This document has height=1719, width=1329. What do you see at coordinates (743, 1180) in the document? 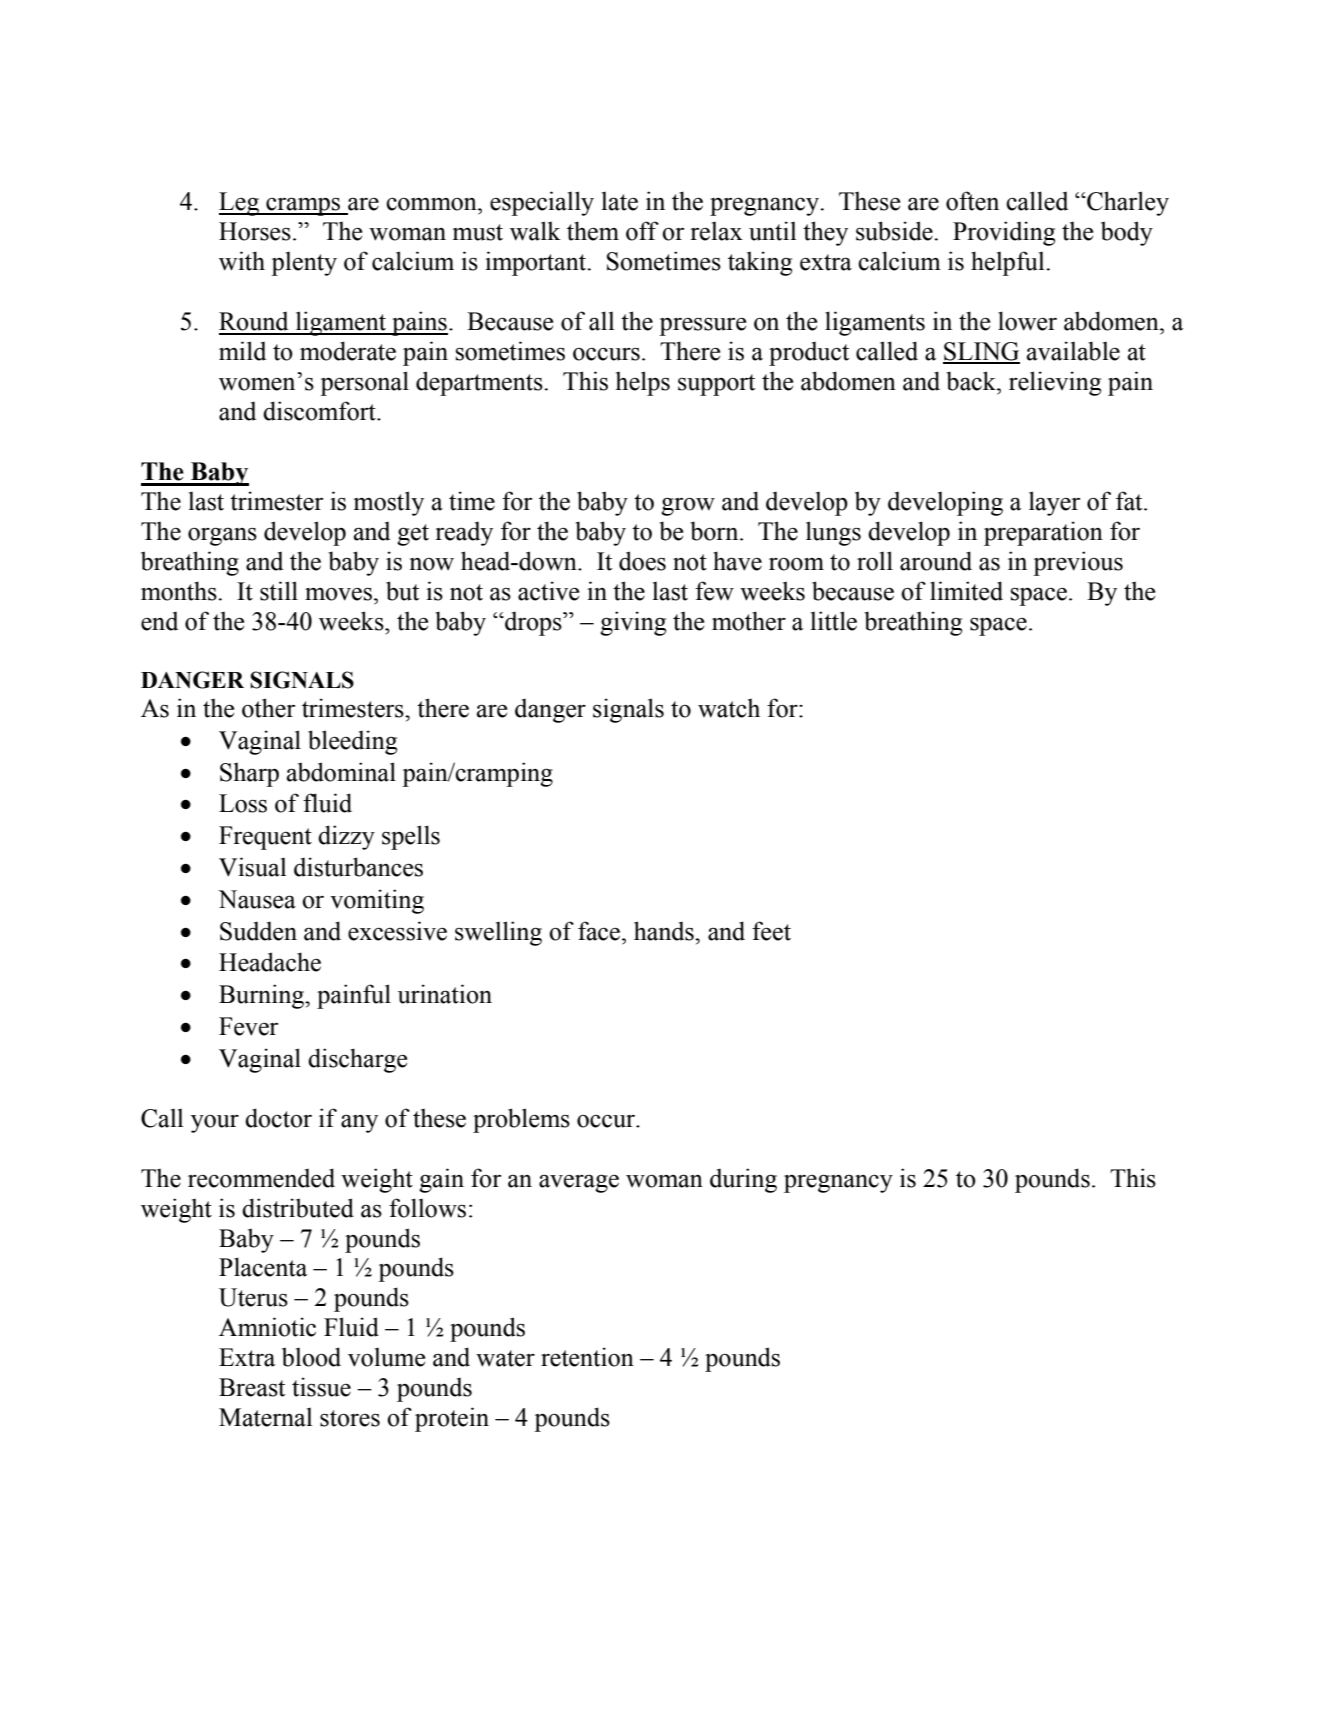
I see `during` at bounding box center [743, 1180].
